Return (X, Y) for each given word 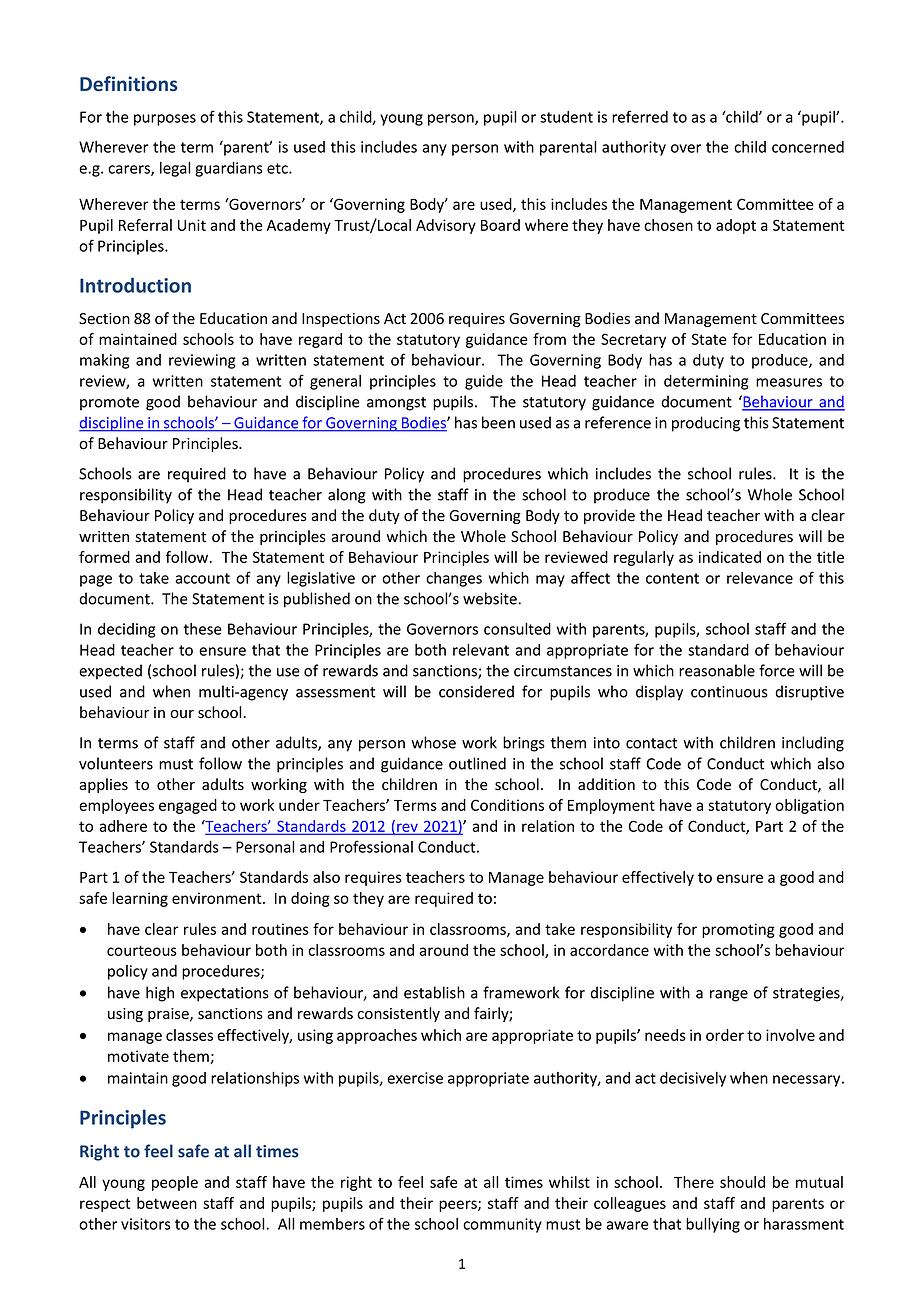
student (566, 117)
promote (109, 404)
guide (484, 382)
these (203, 629)
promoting (738, 930)
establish (434, 992)
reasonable (717, 670)
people (175, 1183)
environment (218, 898)
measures (789, 382)
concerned (808, 147)
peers (459, 1206)
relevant (481, 650)
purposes (165, 120)
